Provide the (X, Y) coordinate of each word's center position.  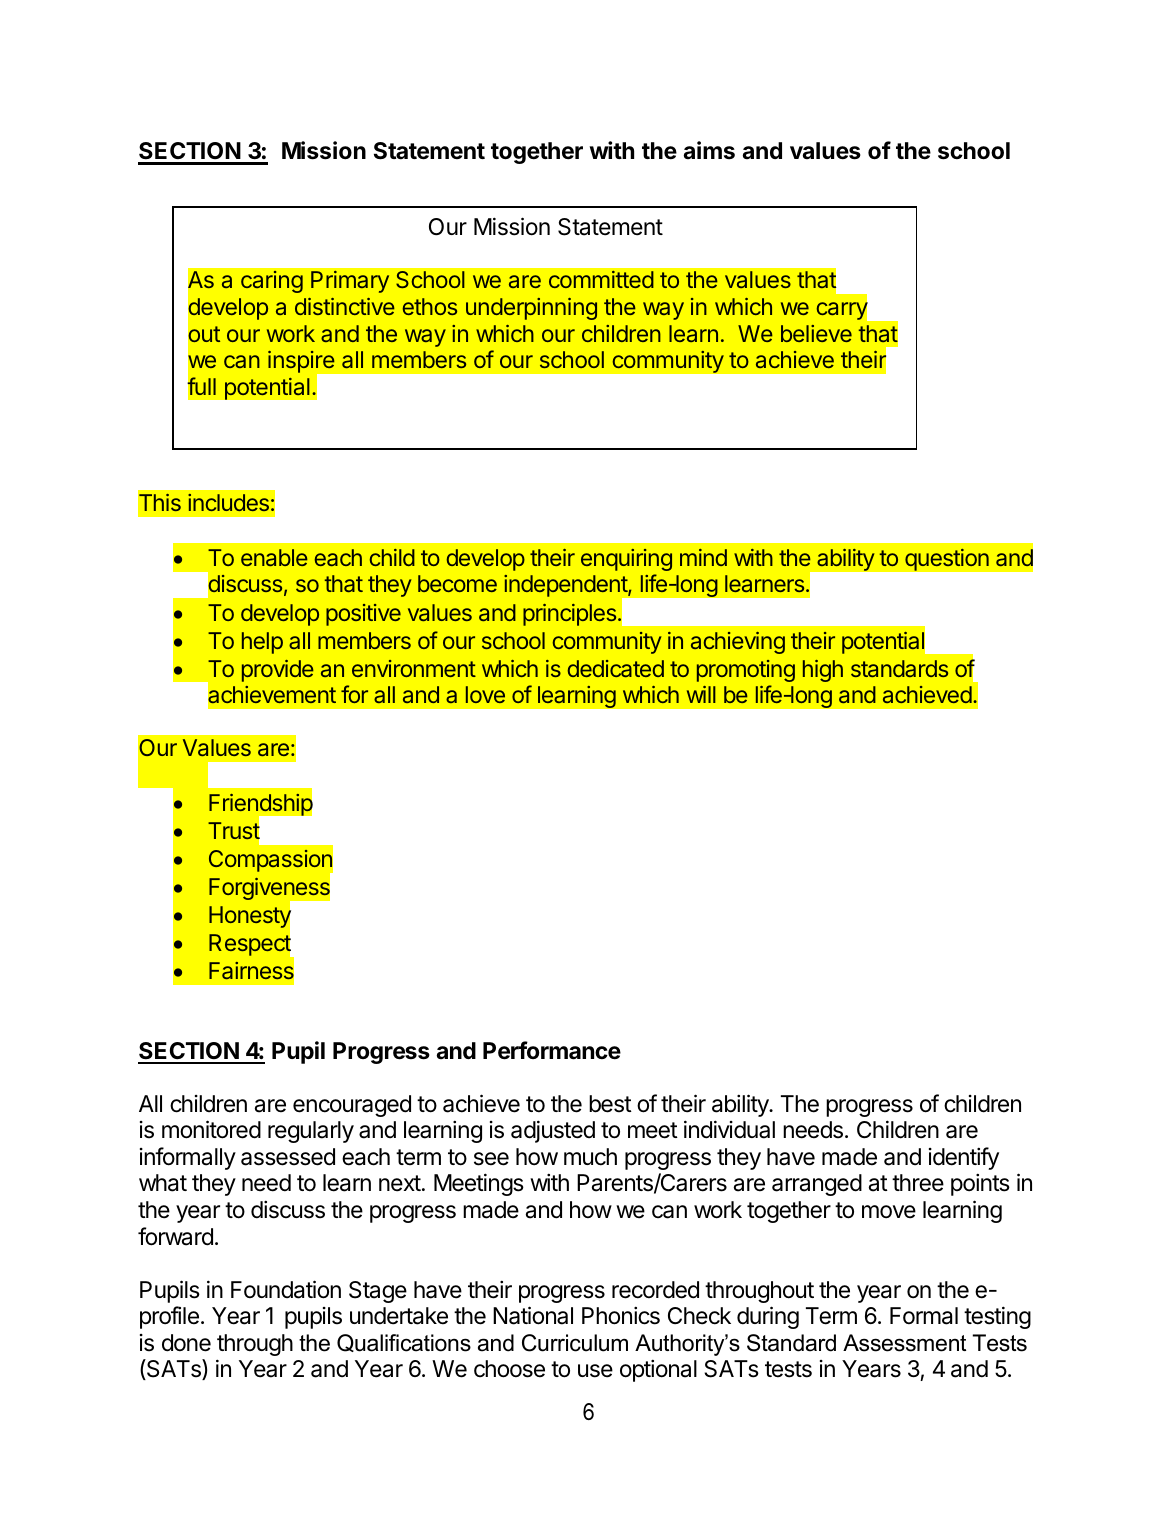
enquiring (626, 560)
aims (709, 150)
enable (274, 557)
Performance (552, 1050)
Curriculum (575, 1343)
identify (964, 1158)
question (947, 559)
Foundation (286, 1289)
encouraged (352, 1106)
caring (272, 282)
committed (601, 279)
